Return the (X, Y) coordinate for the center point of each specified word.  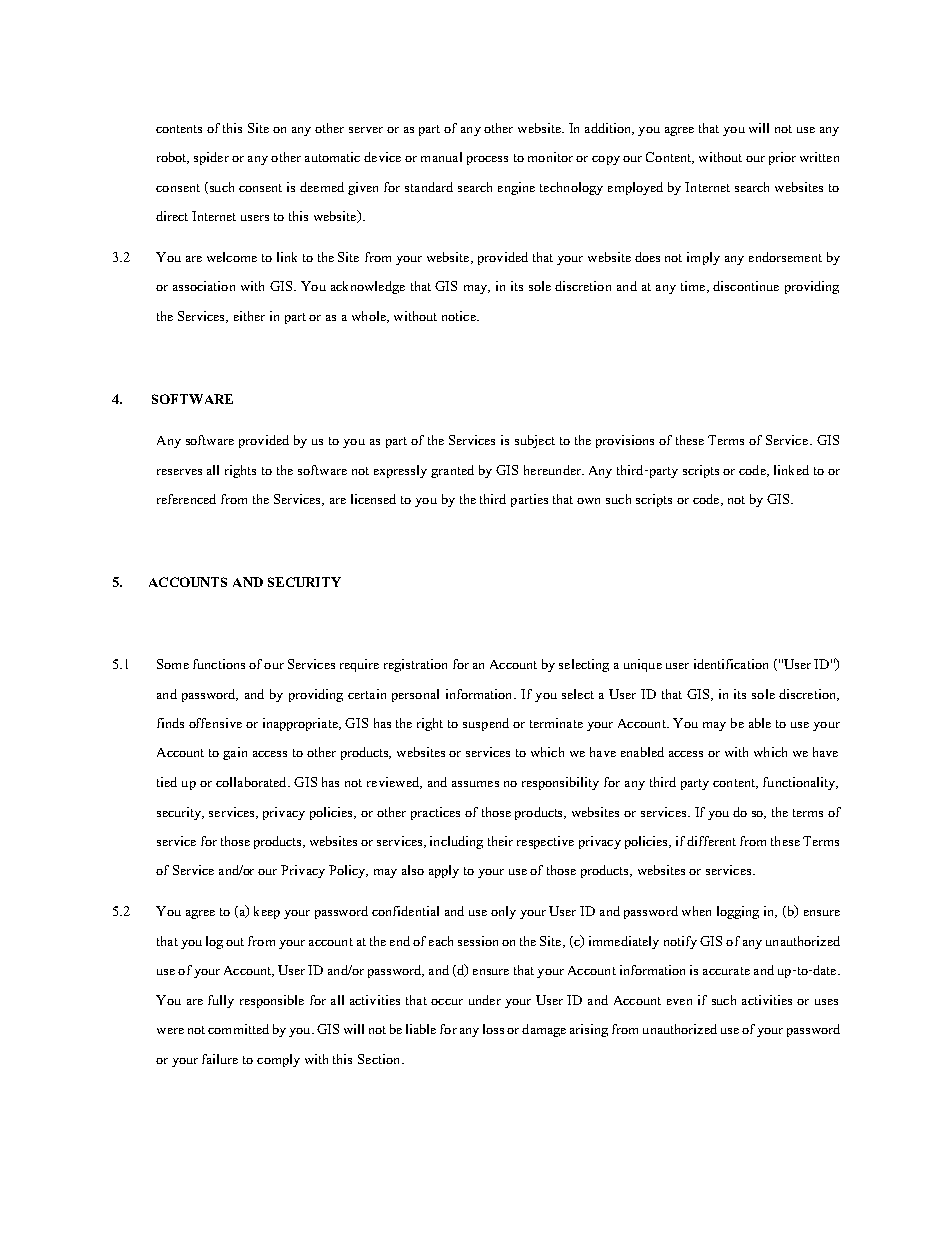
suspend (486, 724)
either (249, 316)
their (500, 841)
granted (452, 471)
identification (731, 664)
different (711, 841)
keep (267, 912)
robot (173, 158)
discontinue (746, 286)
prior (782, 158)
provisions (625, 441)
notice (460, 316)
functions (219, 664)
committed (238, 1029)
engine (516, 188)
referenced (186, 499)
